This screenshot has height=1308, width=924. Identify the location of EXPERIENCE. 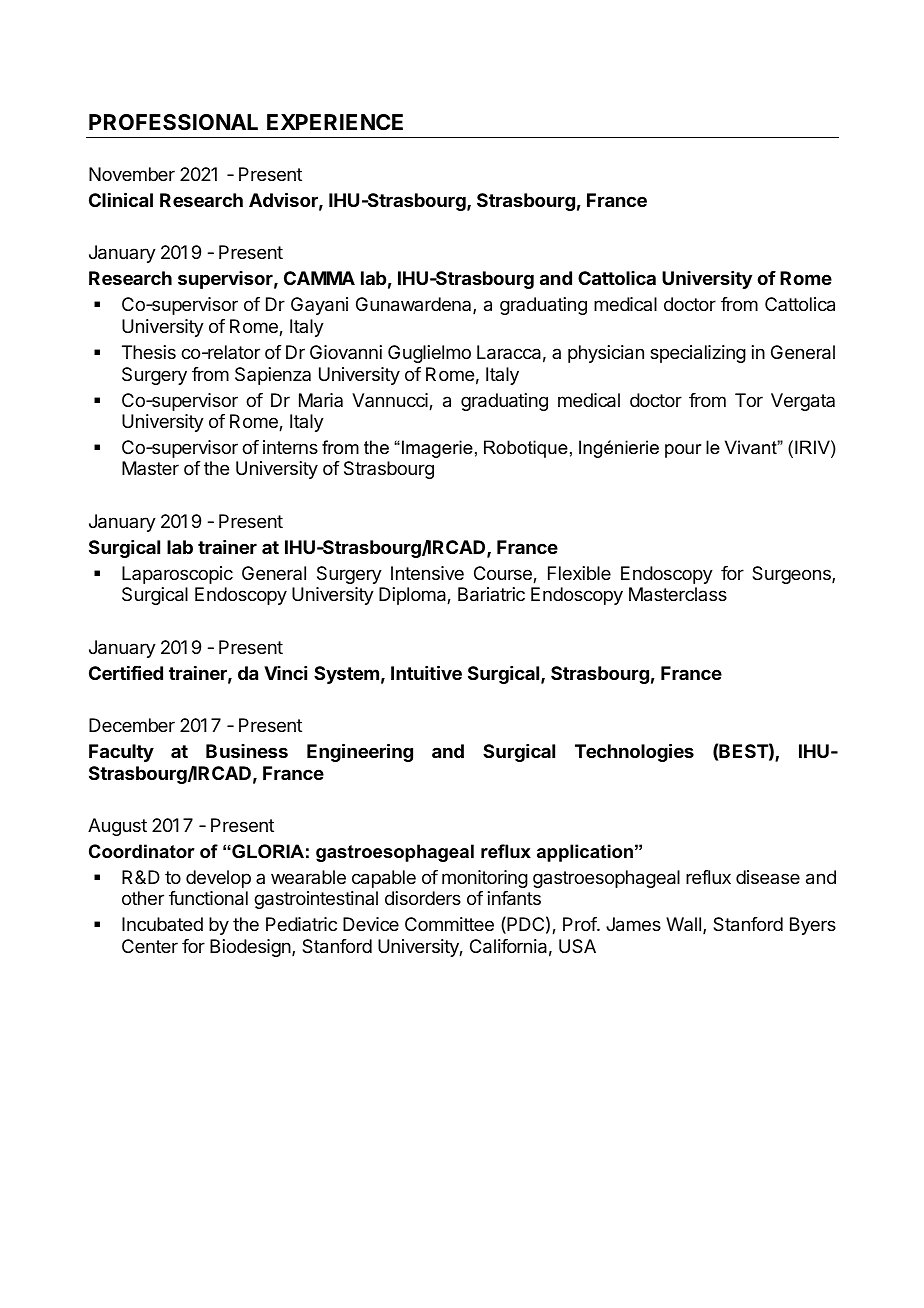
(335, 122).
